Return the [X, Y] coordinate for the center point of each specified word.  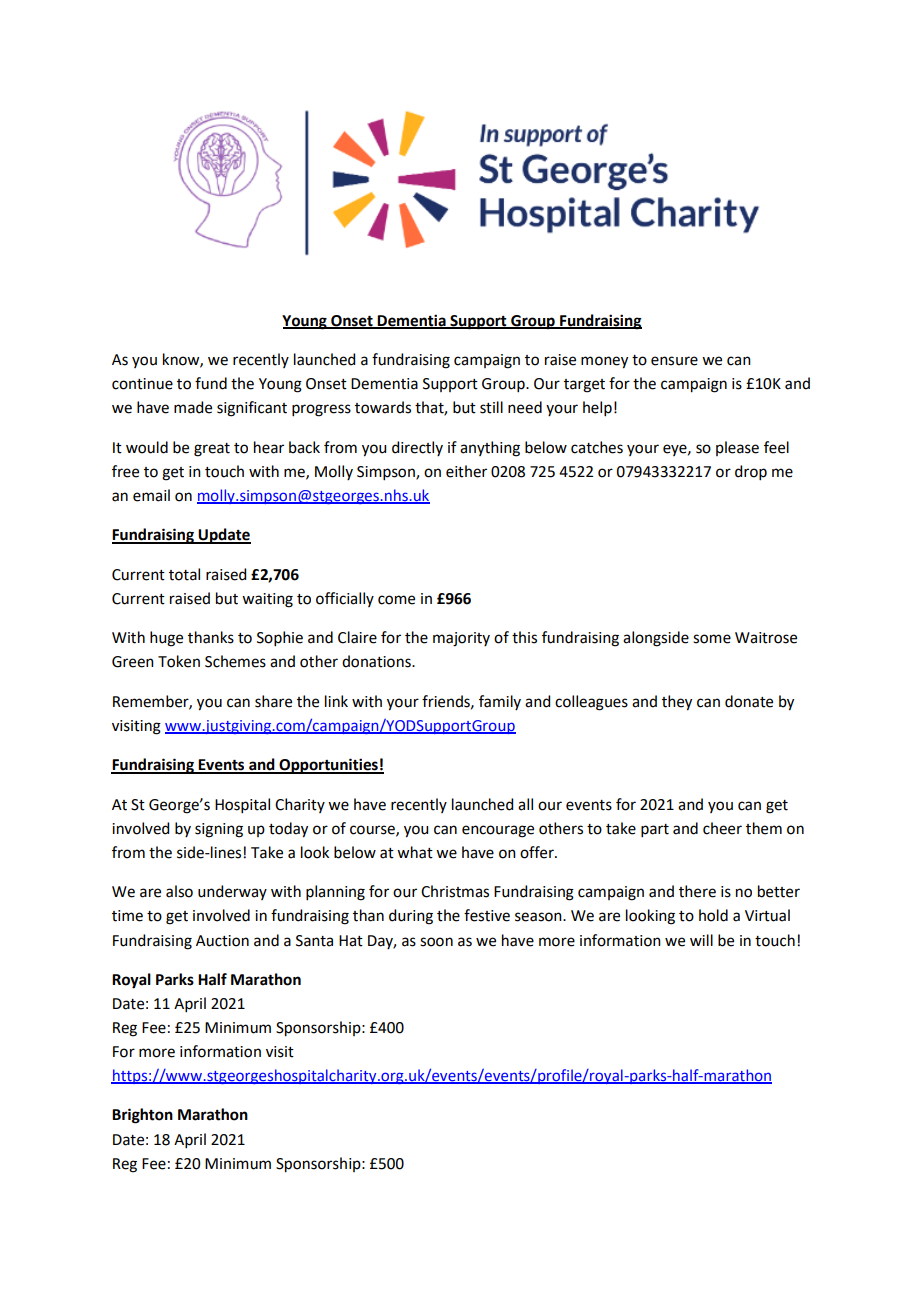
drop [751, 472]
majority [461, 639]
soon [436, 942]
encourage [498, 831]
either [466, 471]
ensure [674, 361]
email [151, 495]
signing [219, 830]
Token [179, 661]
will [701, 940]
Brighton [142, 1116]
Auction [222, 941]
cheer [722, 828]
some [712, 639]
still [491, 407]
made [193, 407]
